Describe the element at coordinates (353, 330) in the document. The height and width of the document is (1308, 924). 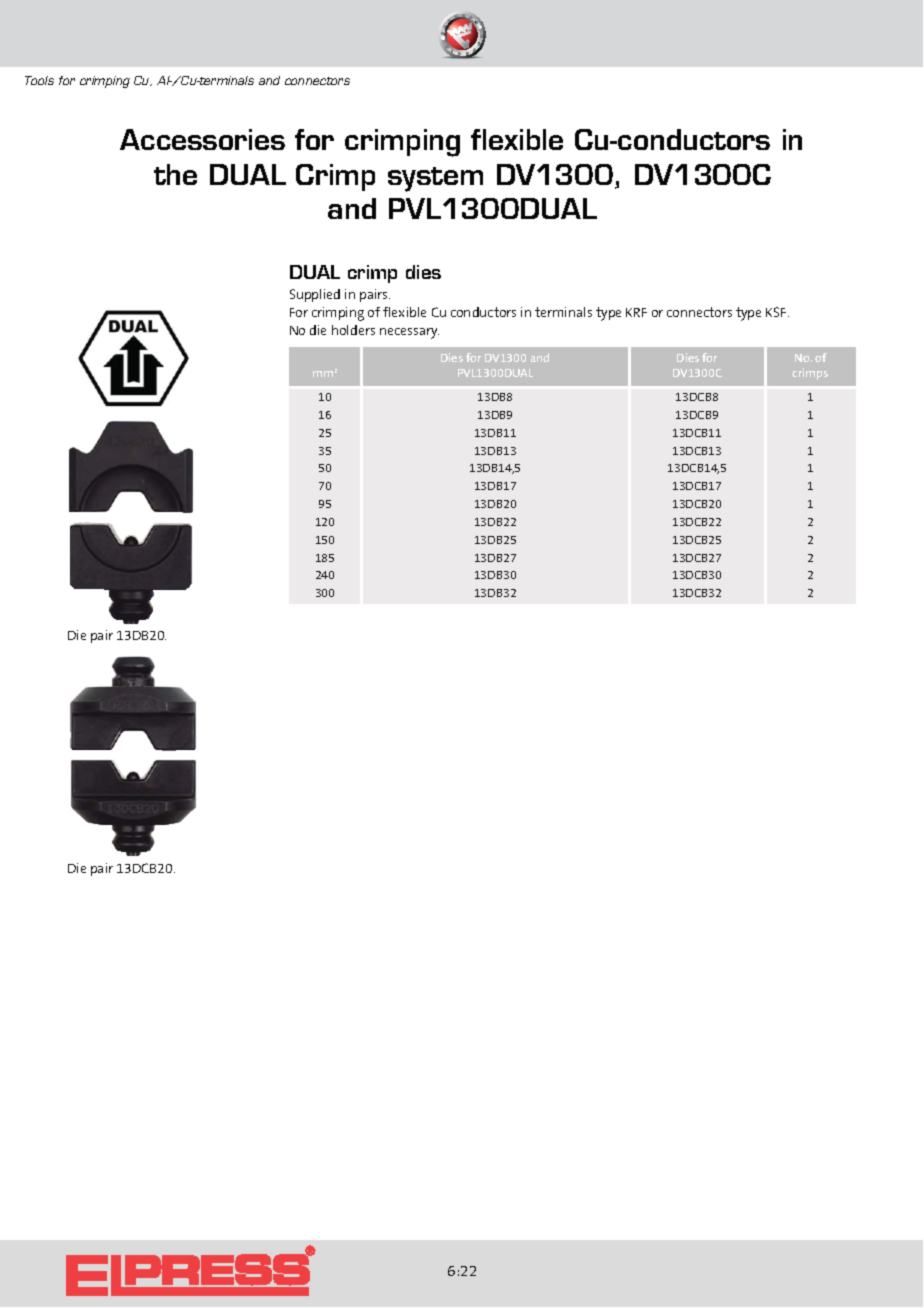
I see `holders` at that location.
